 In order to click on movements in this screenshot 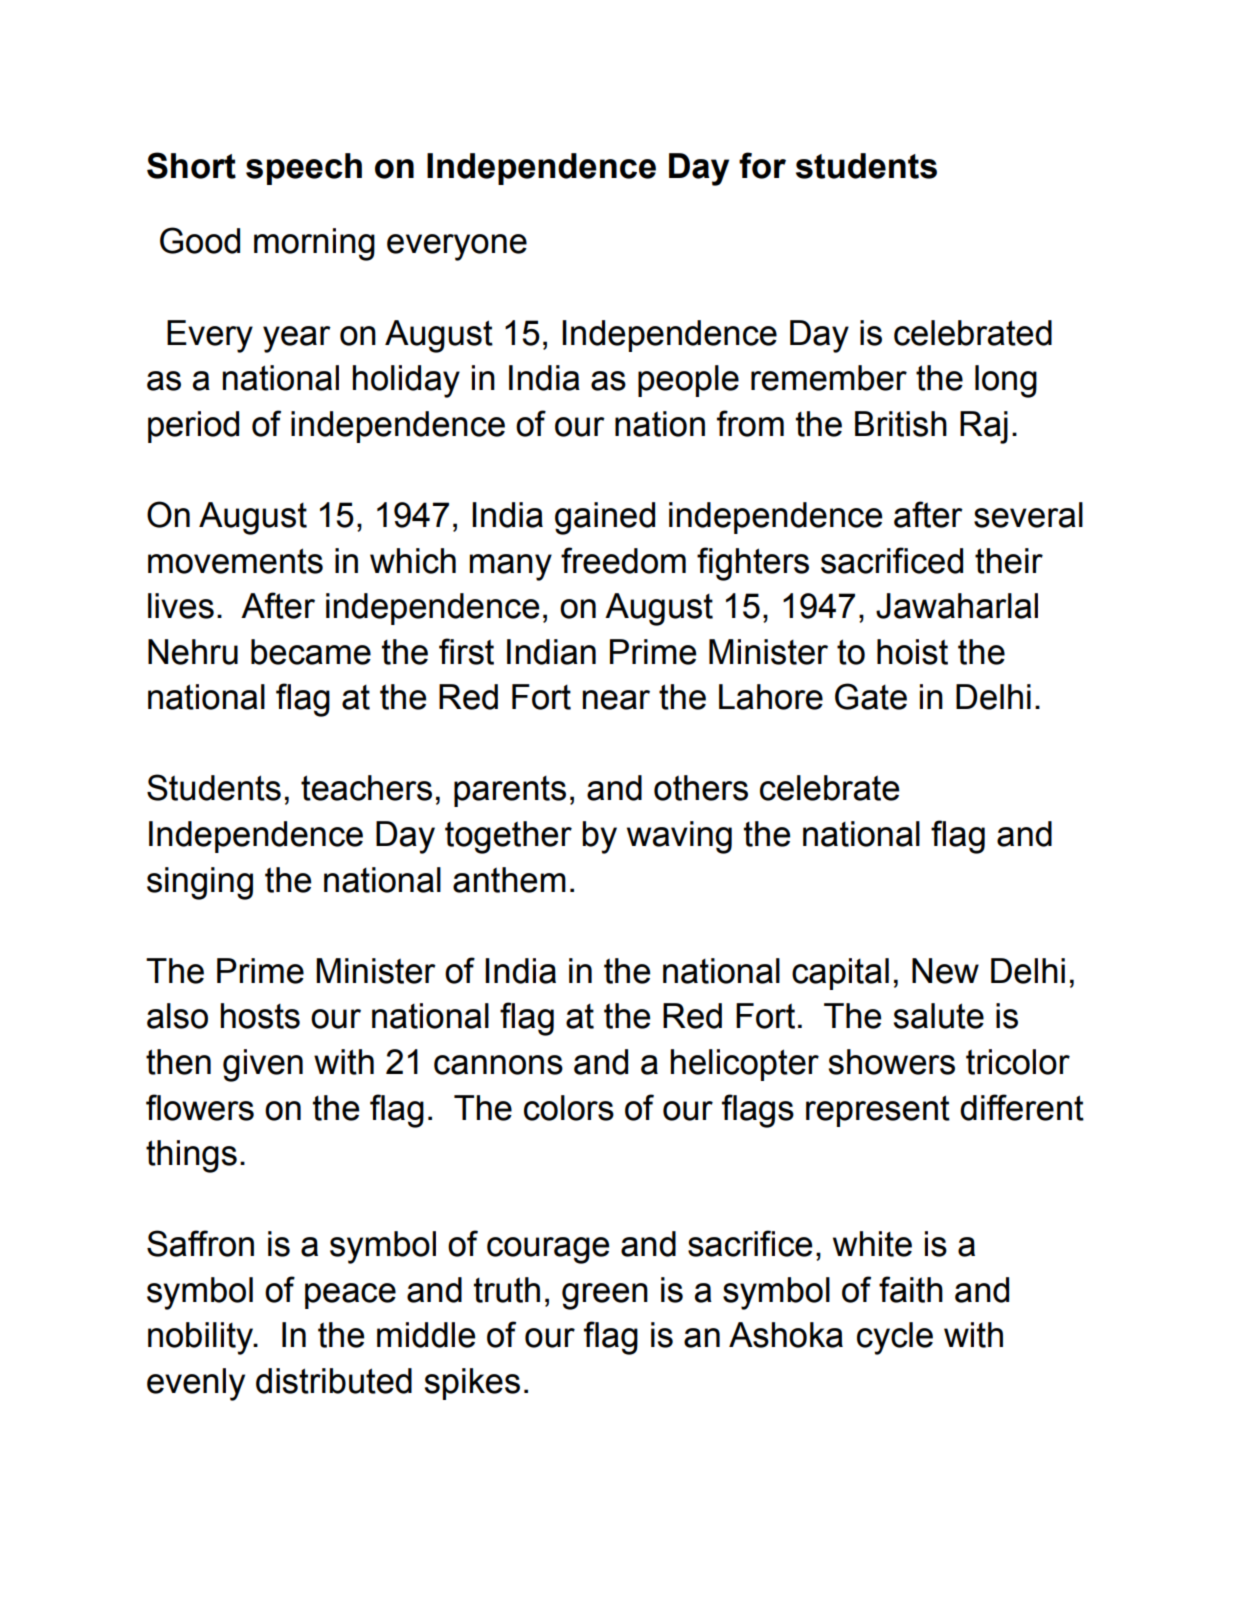, I will do `click(235, 561)`.
